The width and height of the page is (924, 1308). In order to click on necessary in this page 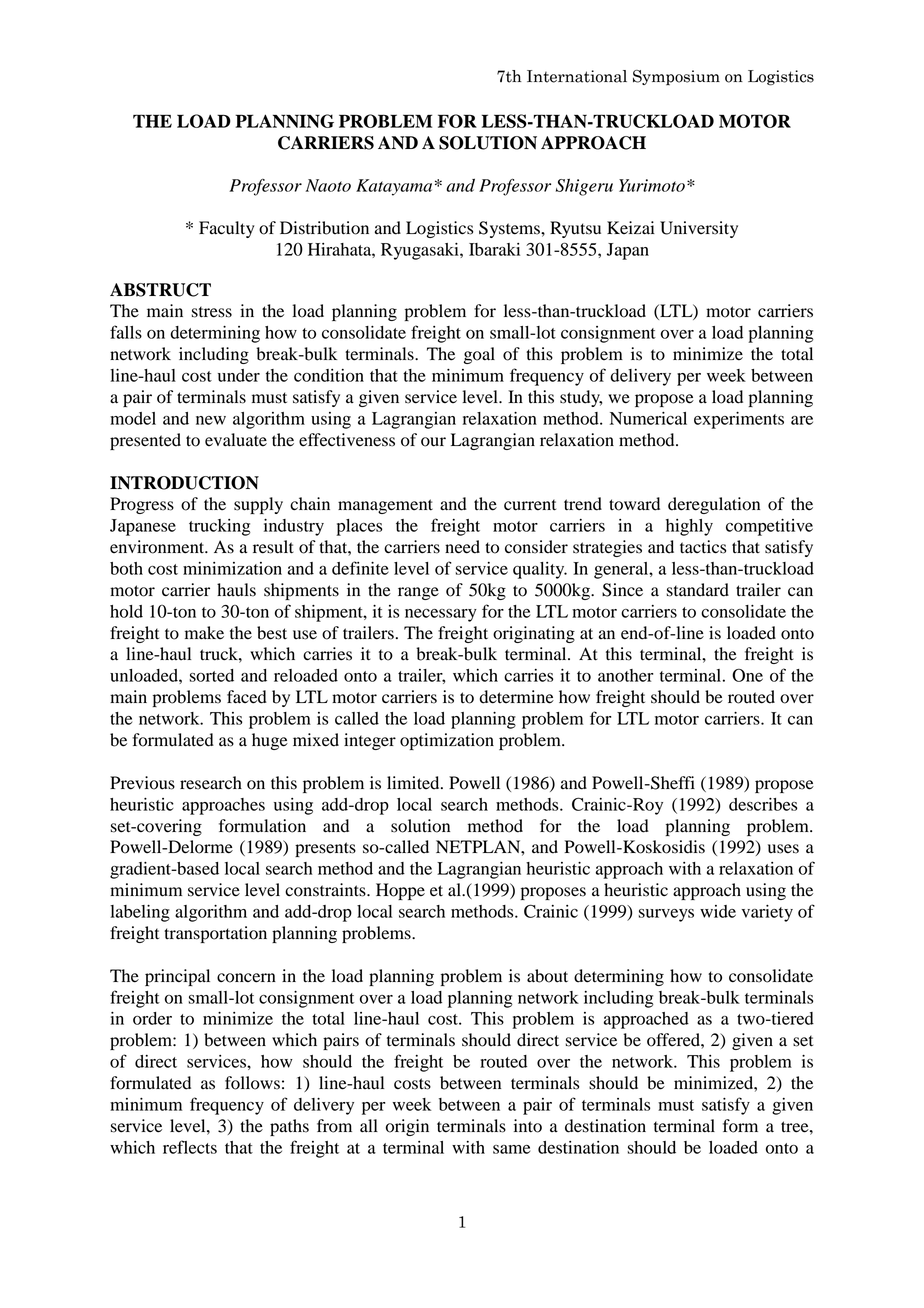, I will do `click(441, 615)`.
